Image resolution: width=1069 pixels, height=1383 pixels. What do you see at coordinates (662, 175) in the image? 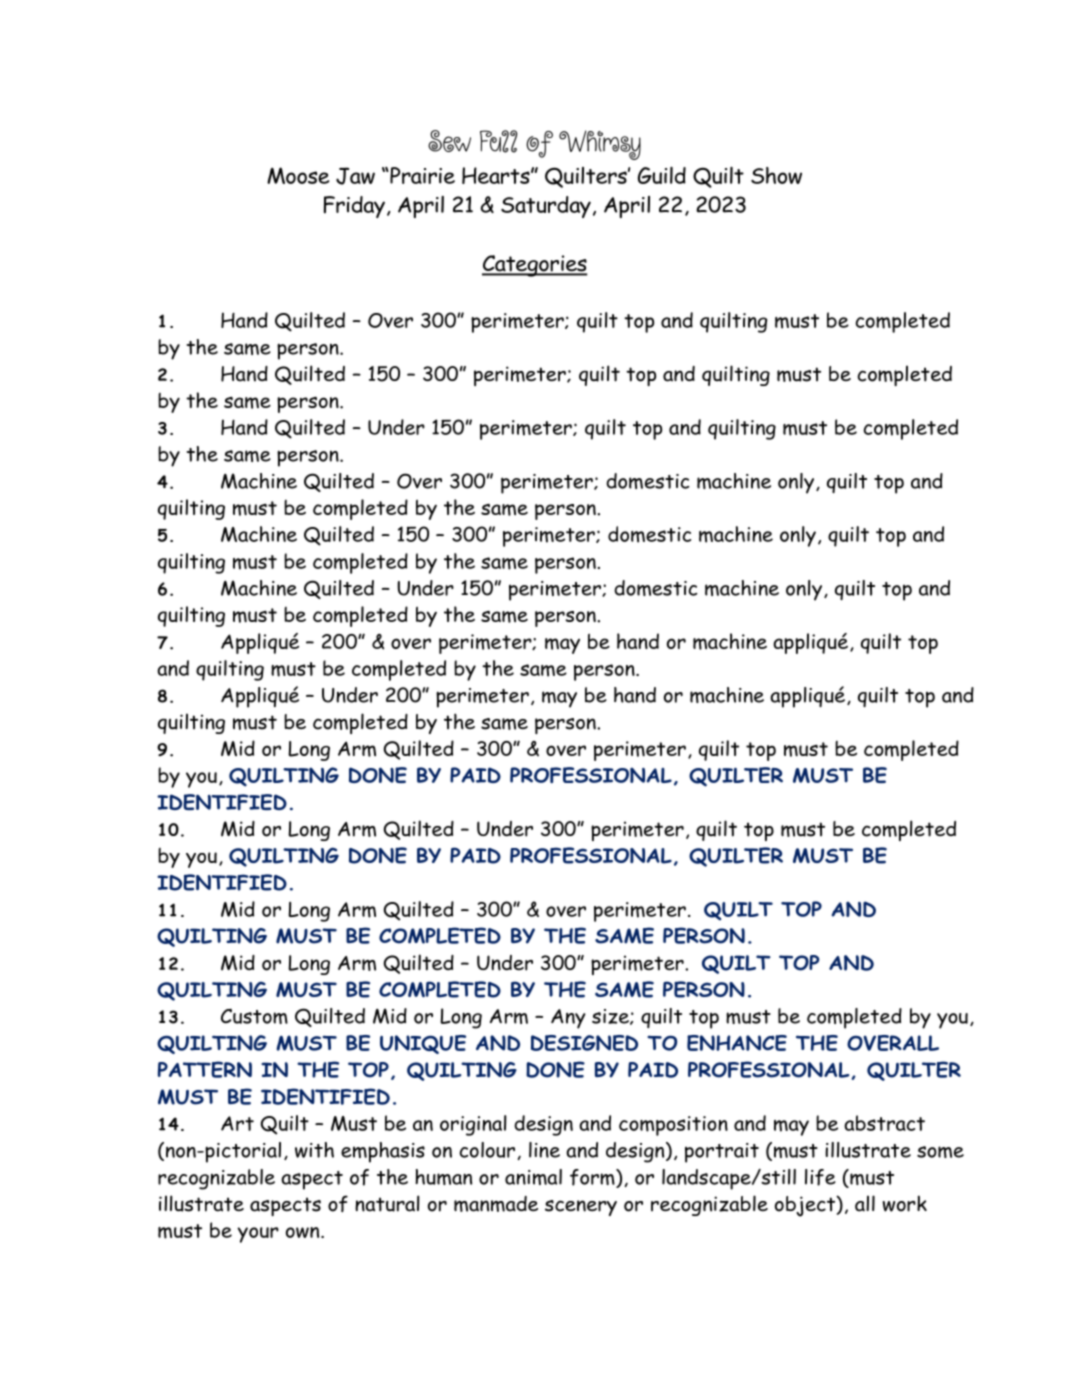
I see `Guild` at bounding box center [662, 175].
